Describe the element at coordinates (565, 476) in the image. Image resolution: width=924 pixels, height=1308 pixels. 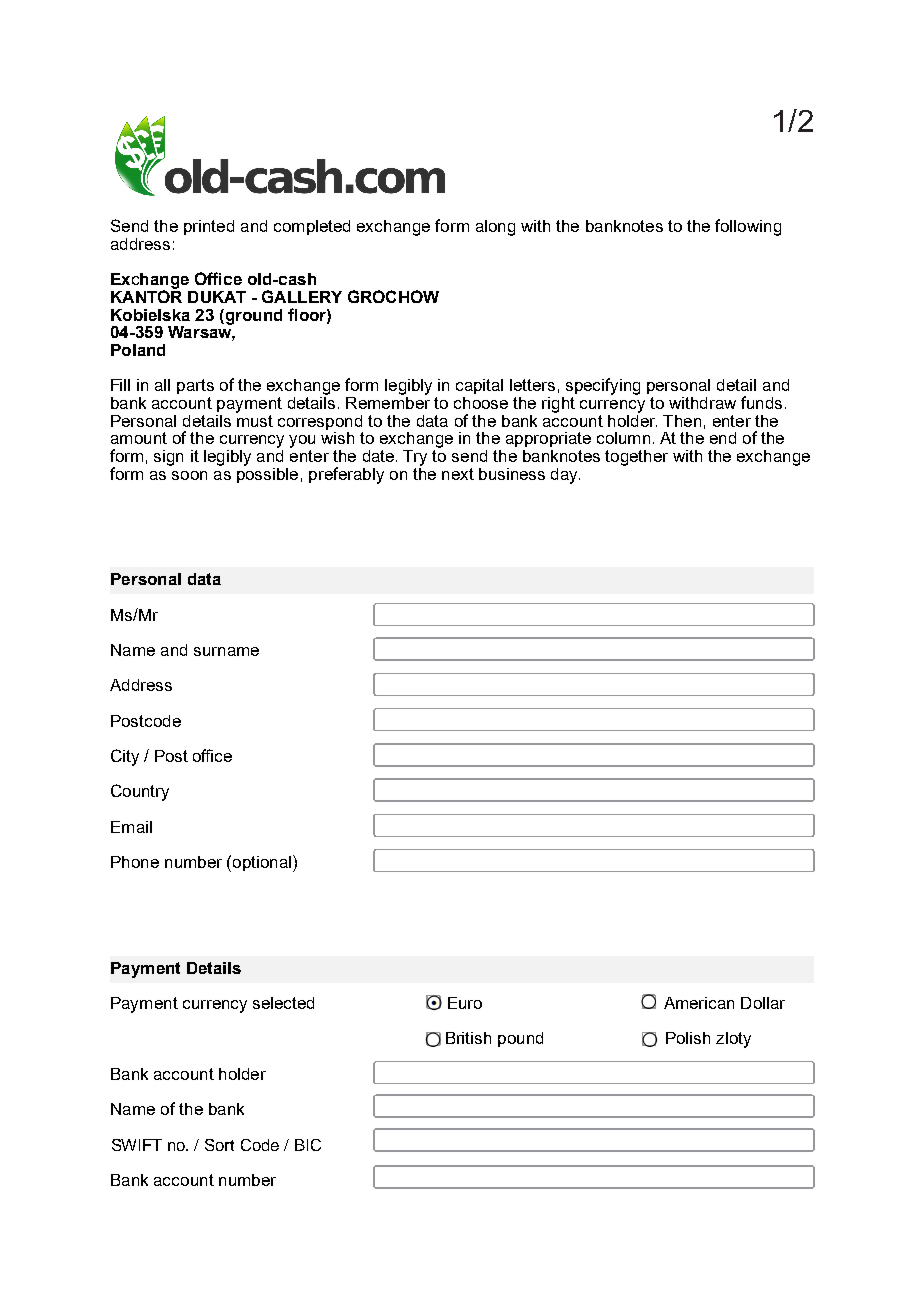
I see `day` at that location.
